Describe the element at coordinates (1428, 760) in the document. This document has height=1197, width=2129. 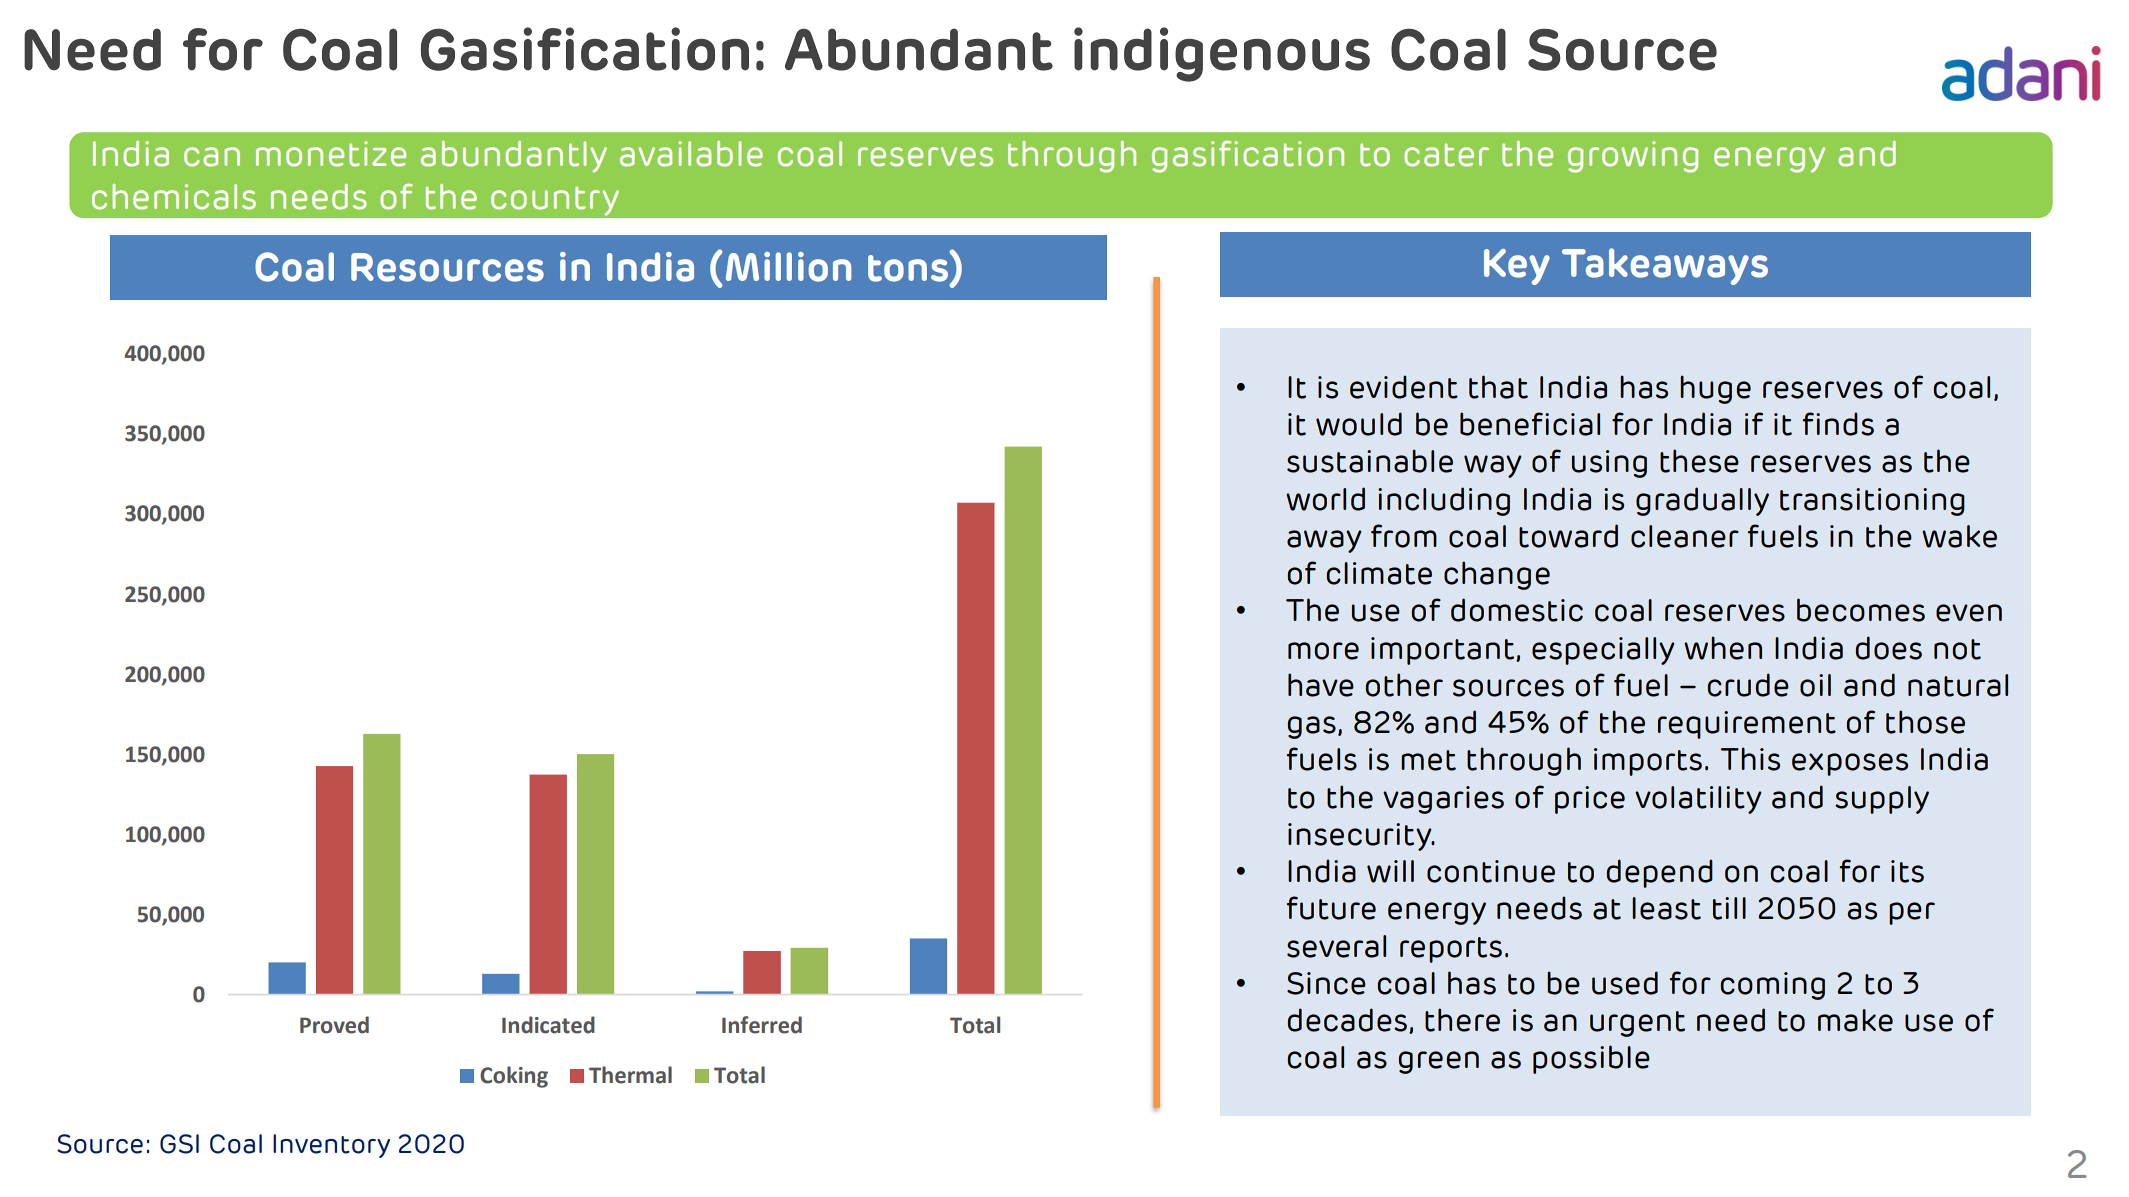
I see `met` at that location.
